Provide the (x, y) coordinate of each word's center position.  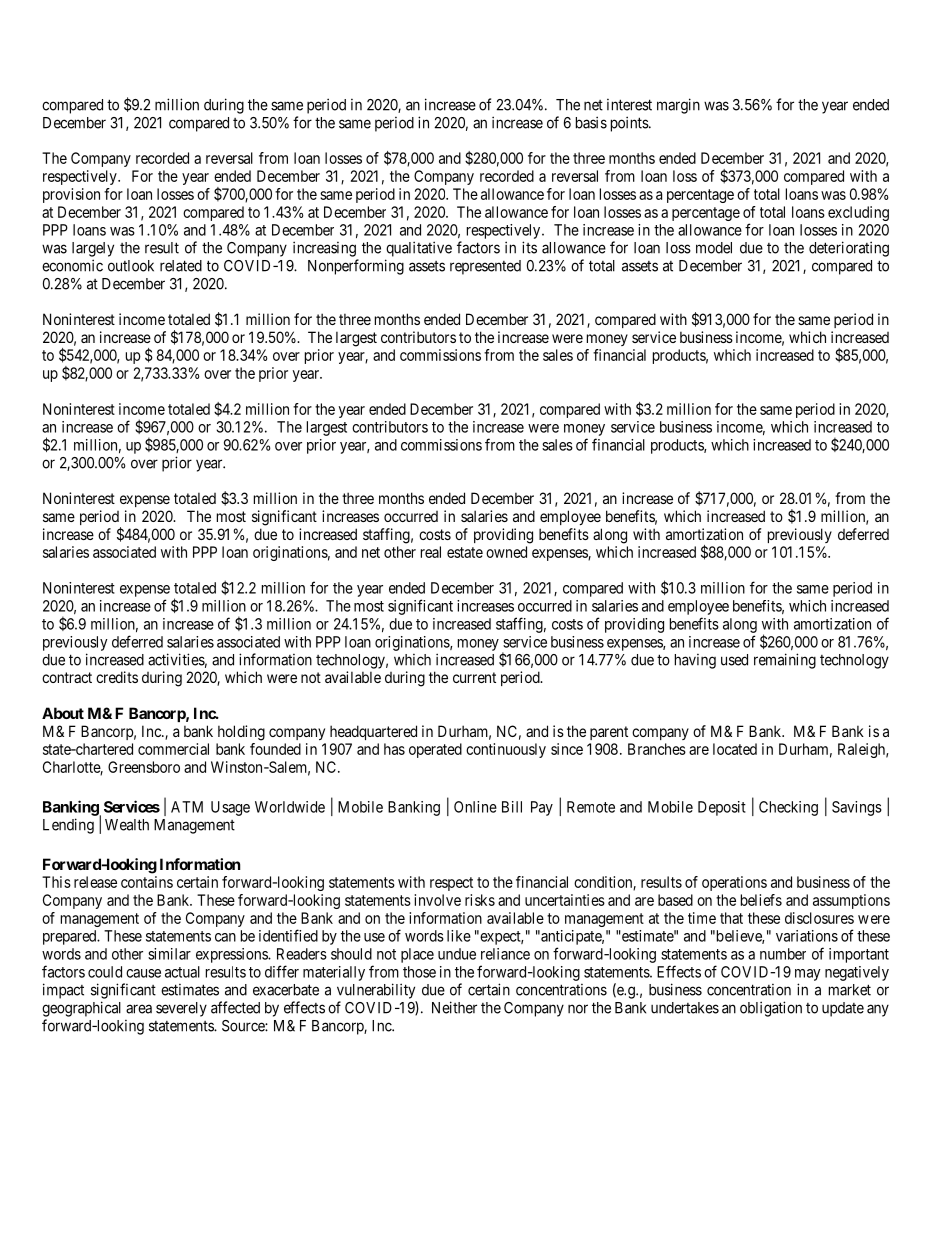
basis (591, 122)
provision (71, 195)
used (734, 660)
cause (143, 973)
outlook (131, 266)
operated (435, 750)
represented (485, 267)
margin (678, 106)
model (714, 248)
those (419, 972)
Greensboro (144, 767)
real (431, 552)
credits (117, 677)
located (735, 749)
